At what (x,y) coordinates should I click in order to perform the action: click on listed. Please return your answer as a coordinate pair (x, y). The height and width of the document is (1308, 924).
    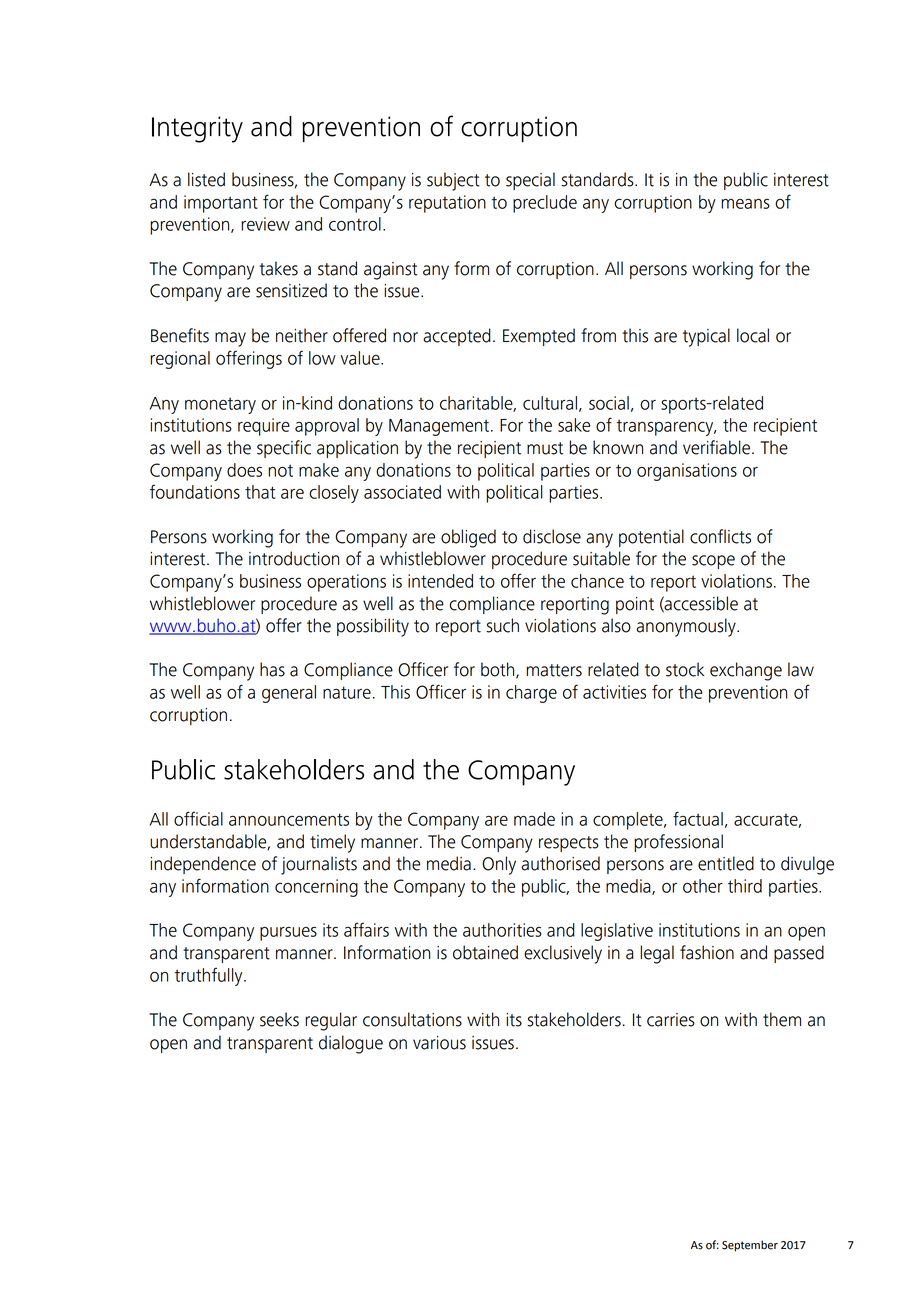
    Looking at the image, I should click on (206, 179).
